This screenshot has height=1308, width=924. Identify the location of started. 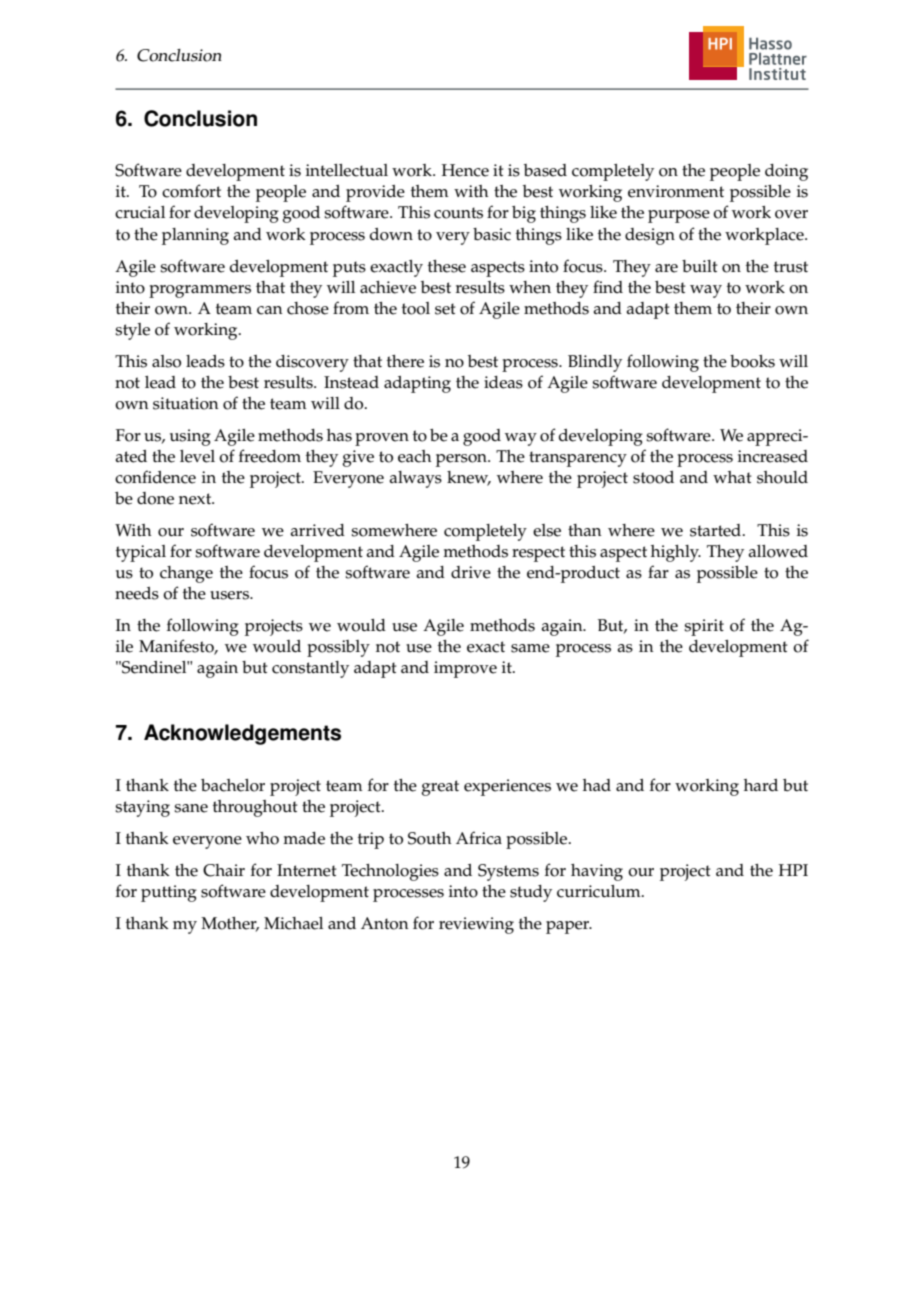
(717, 530).
